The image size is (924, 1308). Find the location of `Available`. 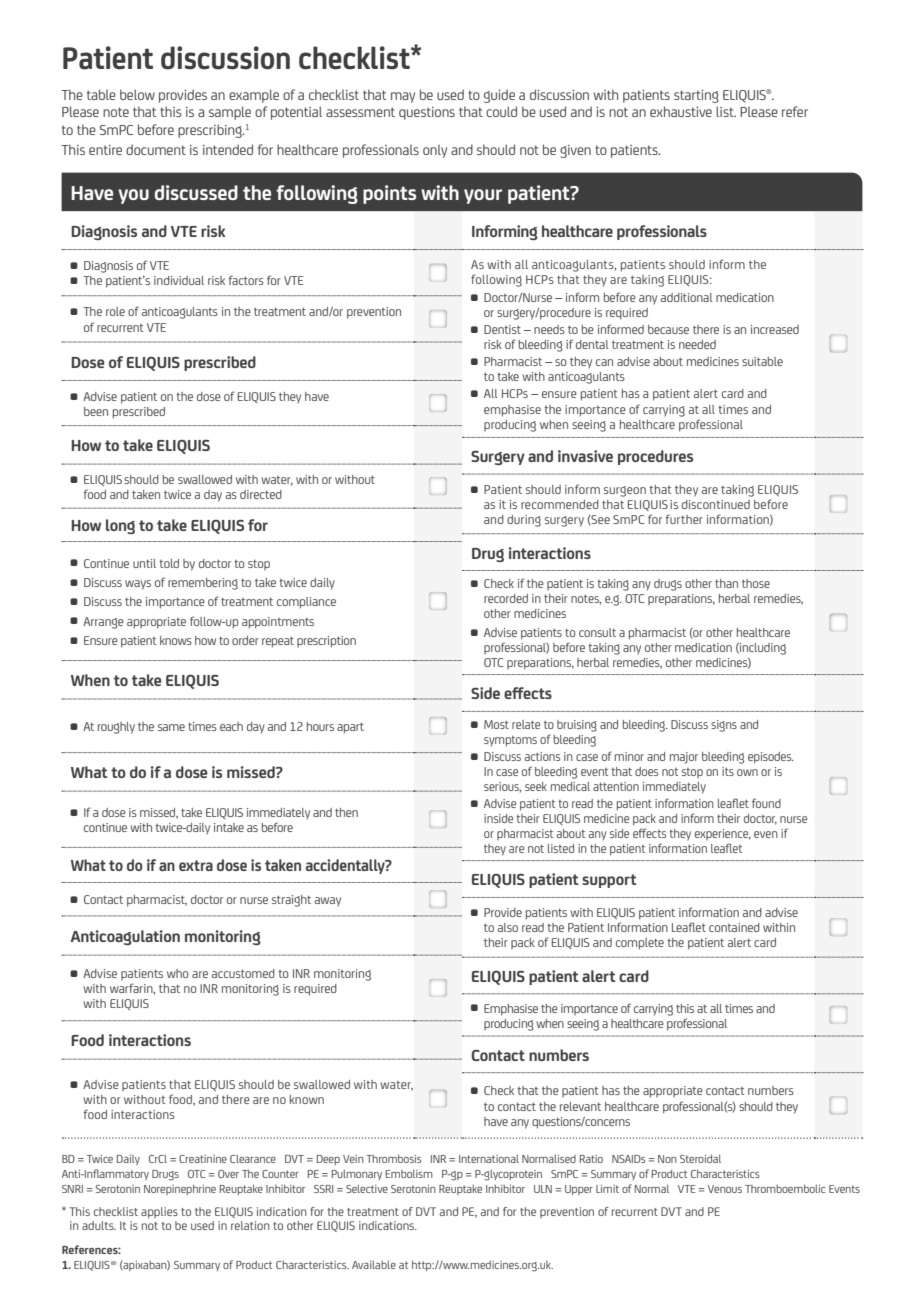

Available is located at coordinates (374, 1264).
